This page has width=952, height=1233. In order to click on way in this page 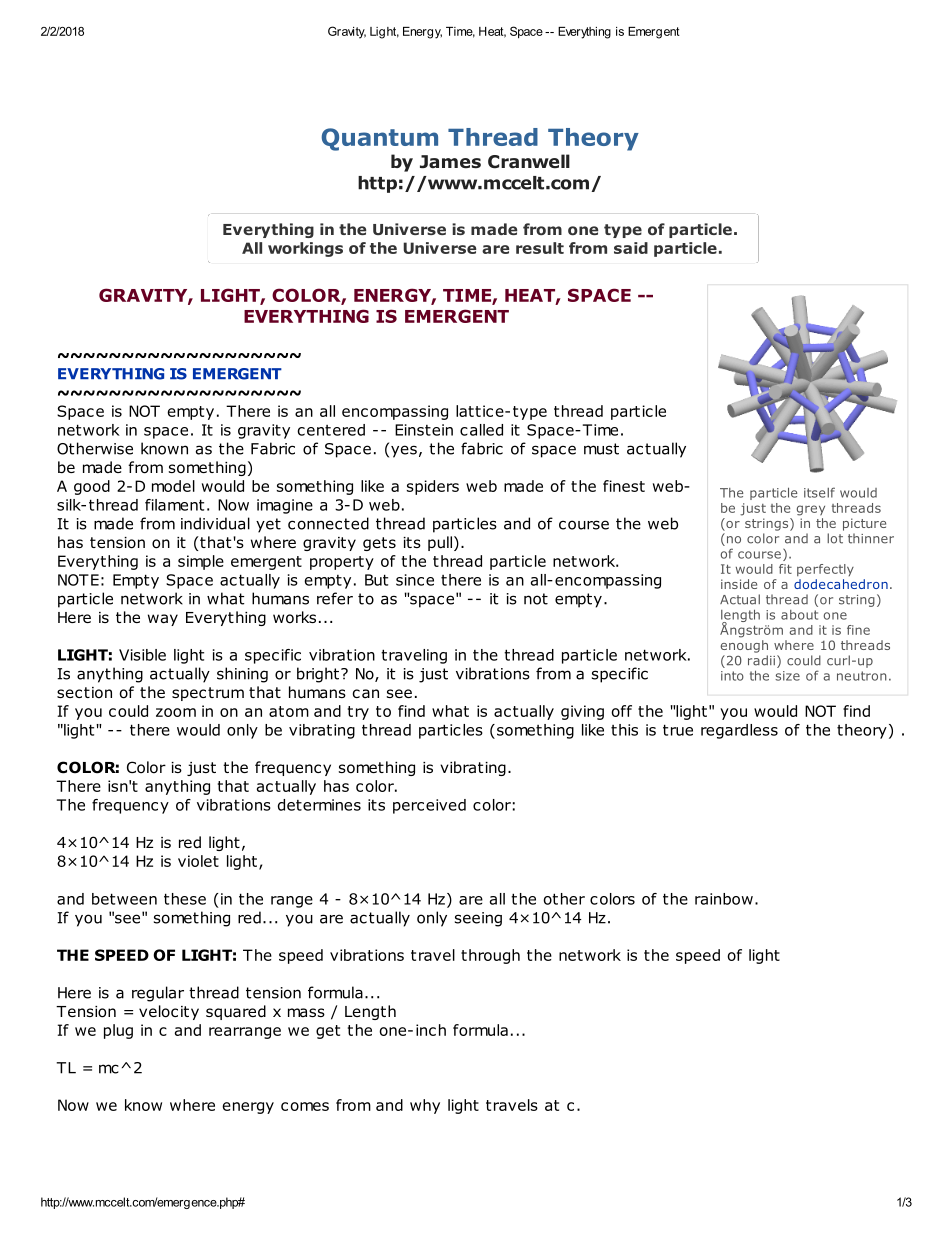, I will do `click(163, 620)`.
